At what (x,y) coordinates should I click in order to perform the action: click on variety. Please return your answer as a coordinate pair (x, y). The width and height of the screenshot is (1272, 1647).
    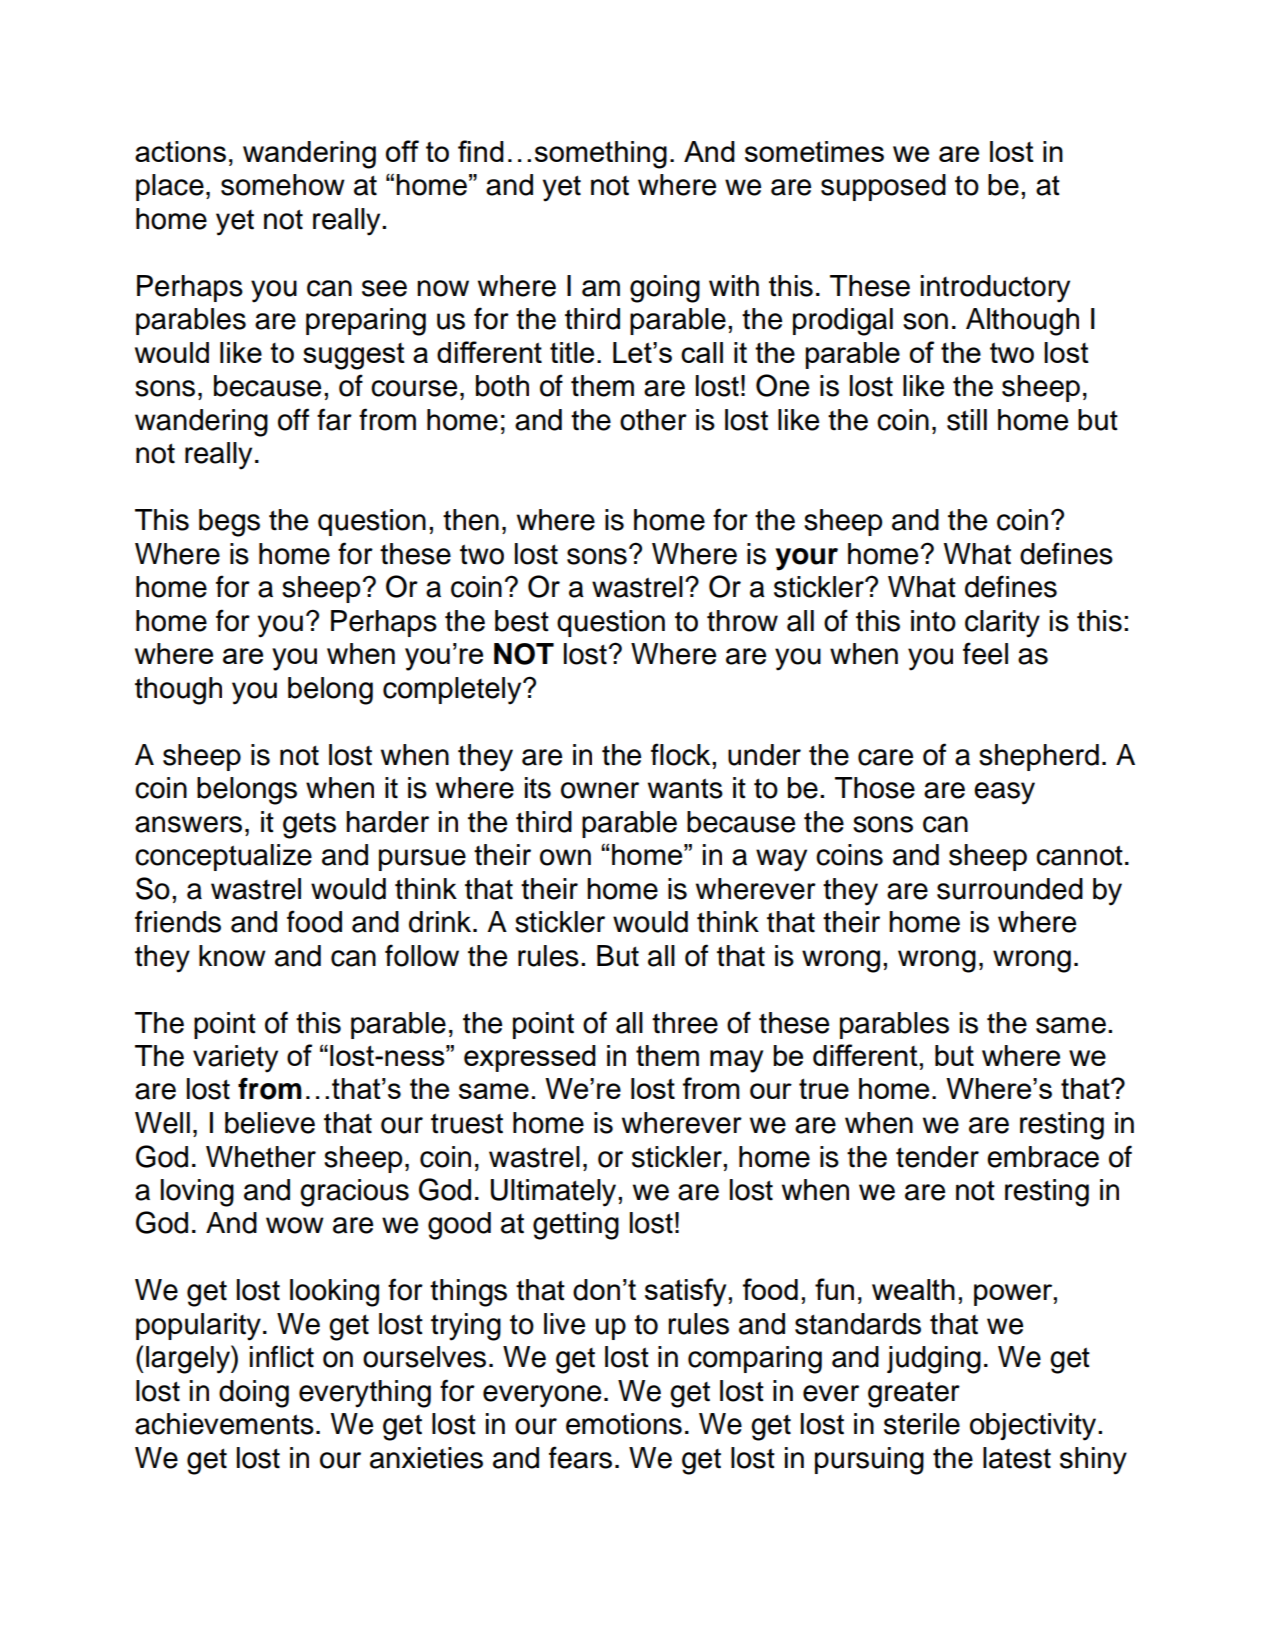
    Looking at the image, I should click on (235, 1059).
